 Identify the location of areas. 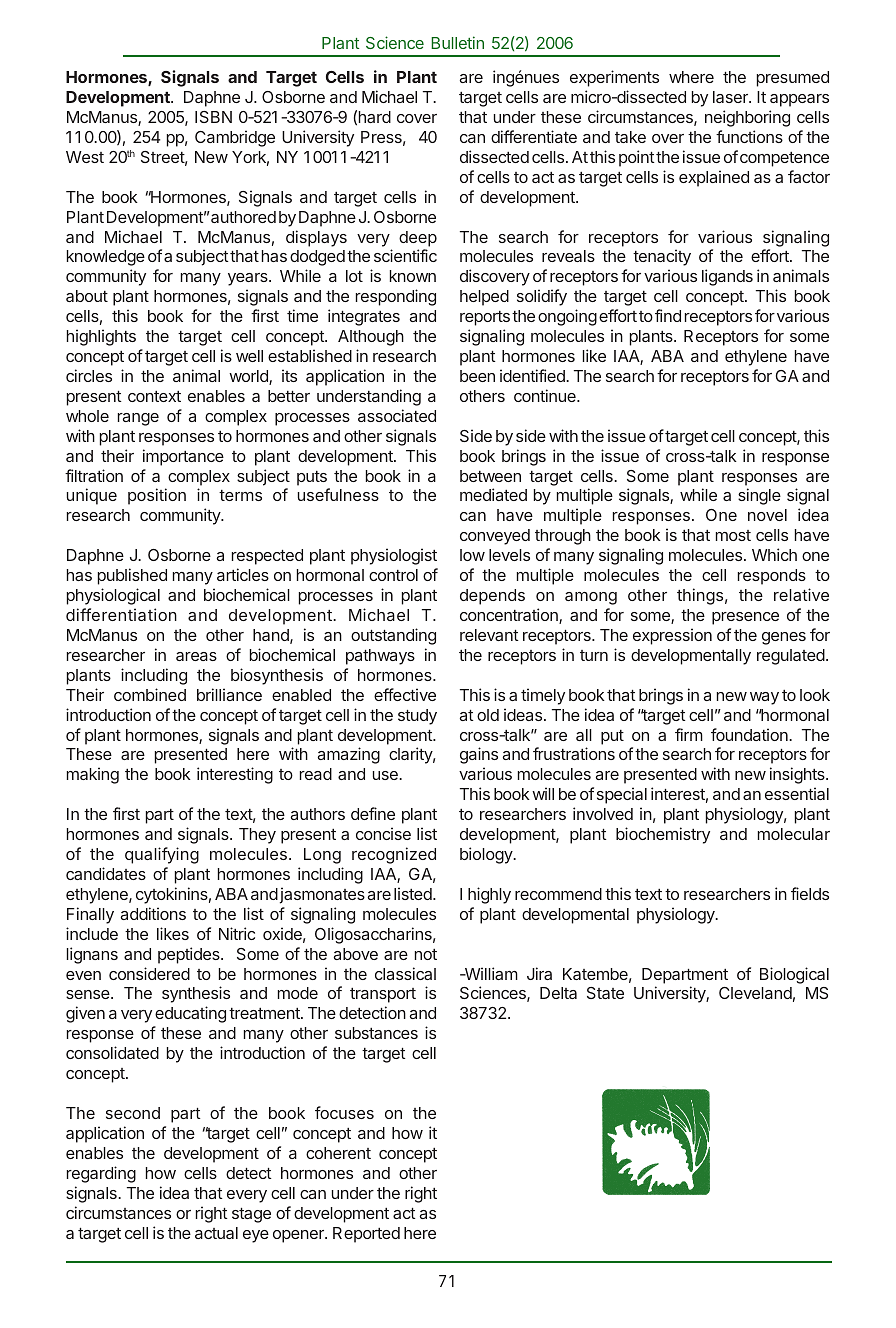
(196, 656).
